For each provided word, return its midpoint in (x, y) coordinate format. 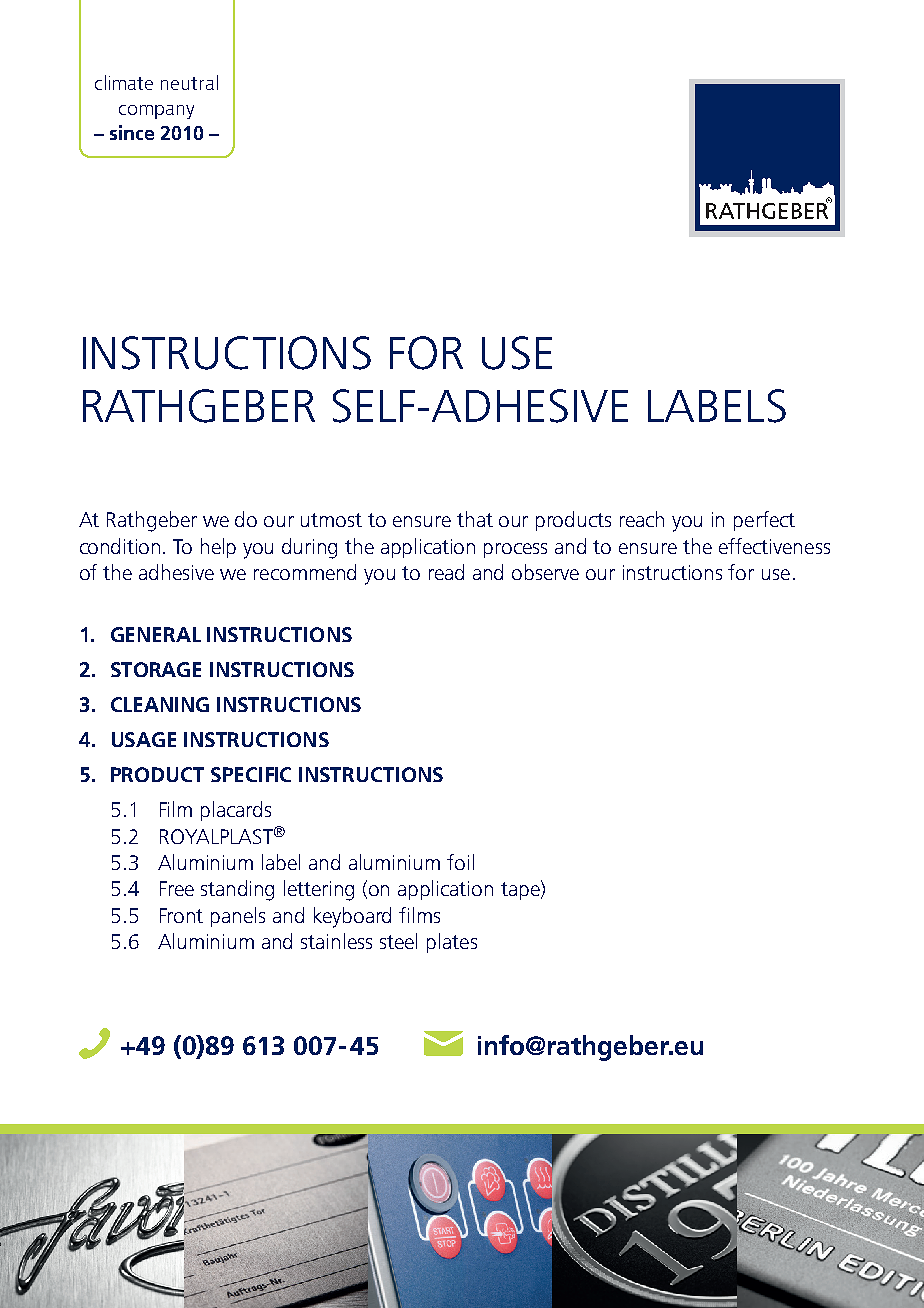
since (132, 132)
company (156, 112)
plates (452, 943)
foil (460, 862)
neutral (189, 82)
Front (181, 915)
